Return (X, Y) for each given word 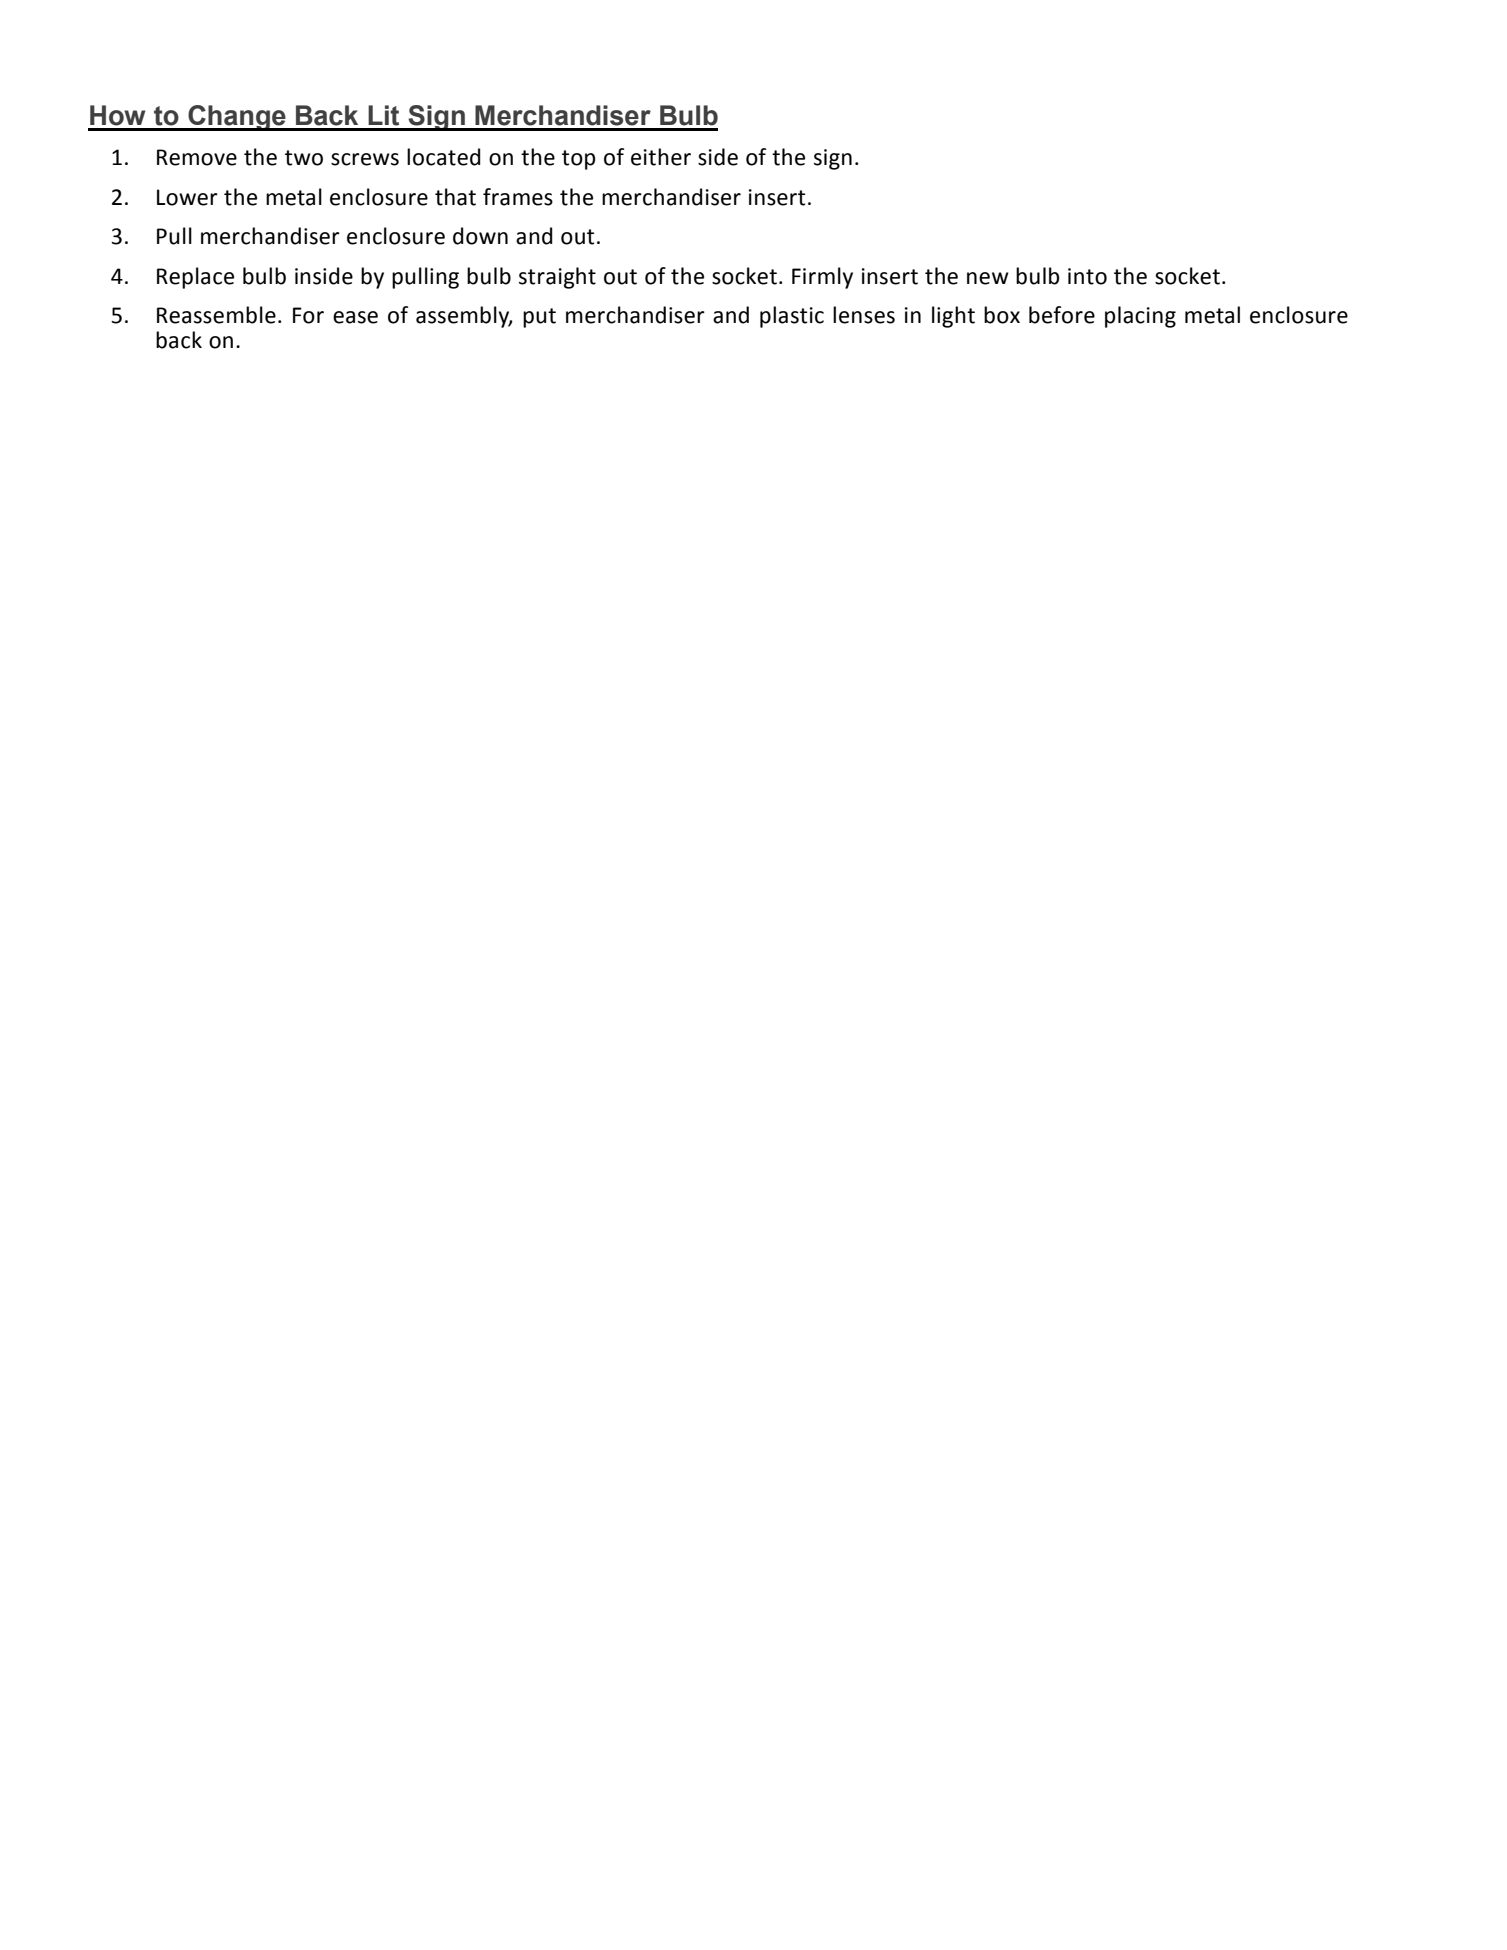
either (661, 157)
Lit (383, 115)
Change (237, 118)
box (1002, 315)
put (539, 318)
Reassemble (216, 315)
